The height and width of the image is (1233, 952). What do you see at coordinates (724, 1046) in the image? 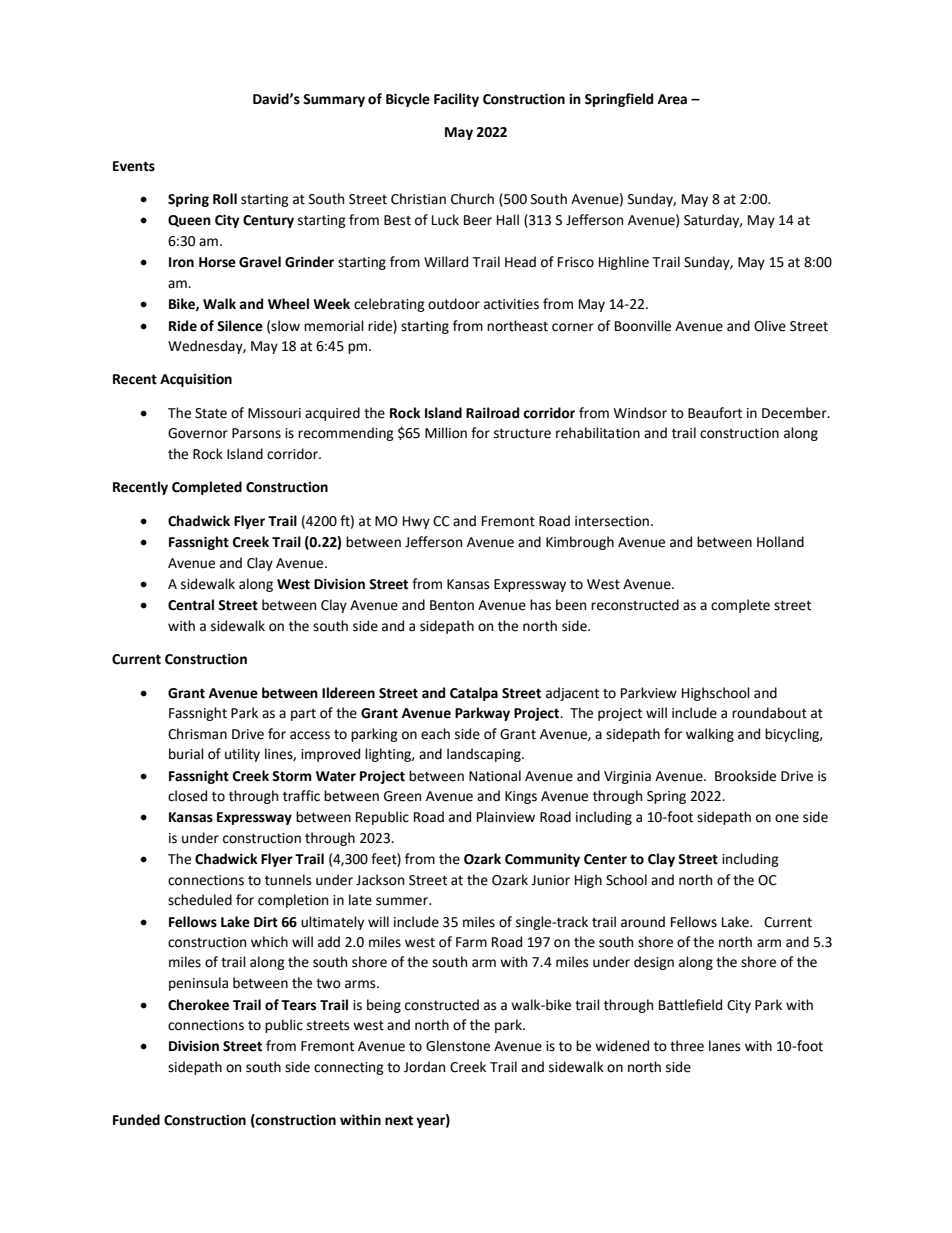
I see `lanes` at bounding box center [724, 1046].
